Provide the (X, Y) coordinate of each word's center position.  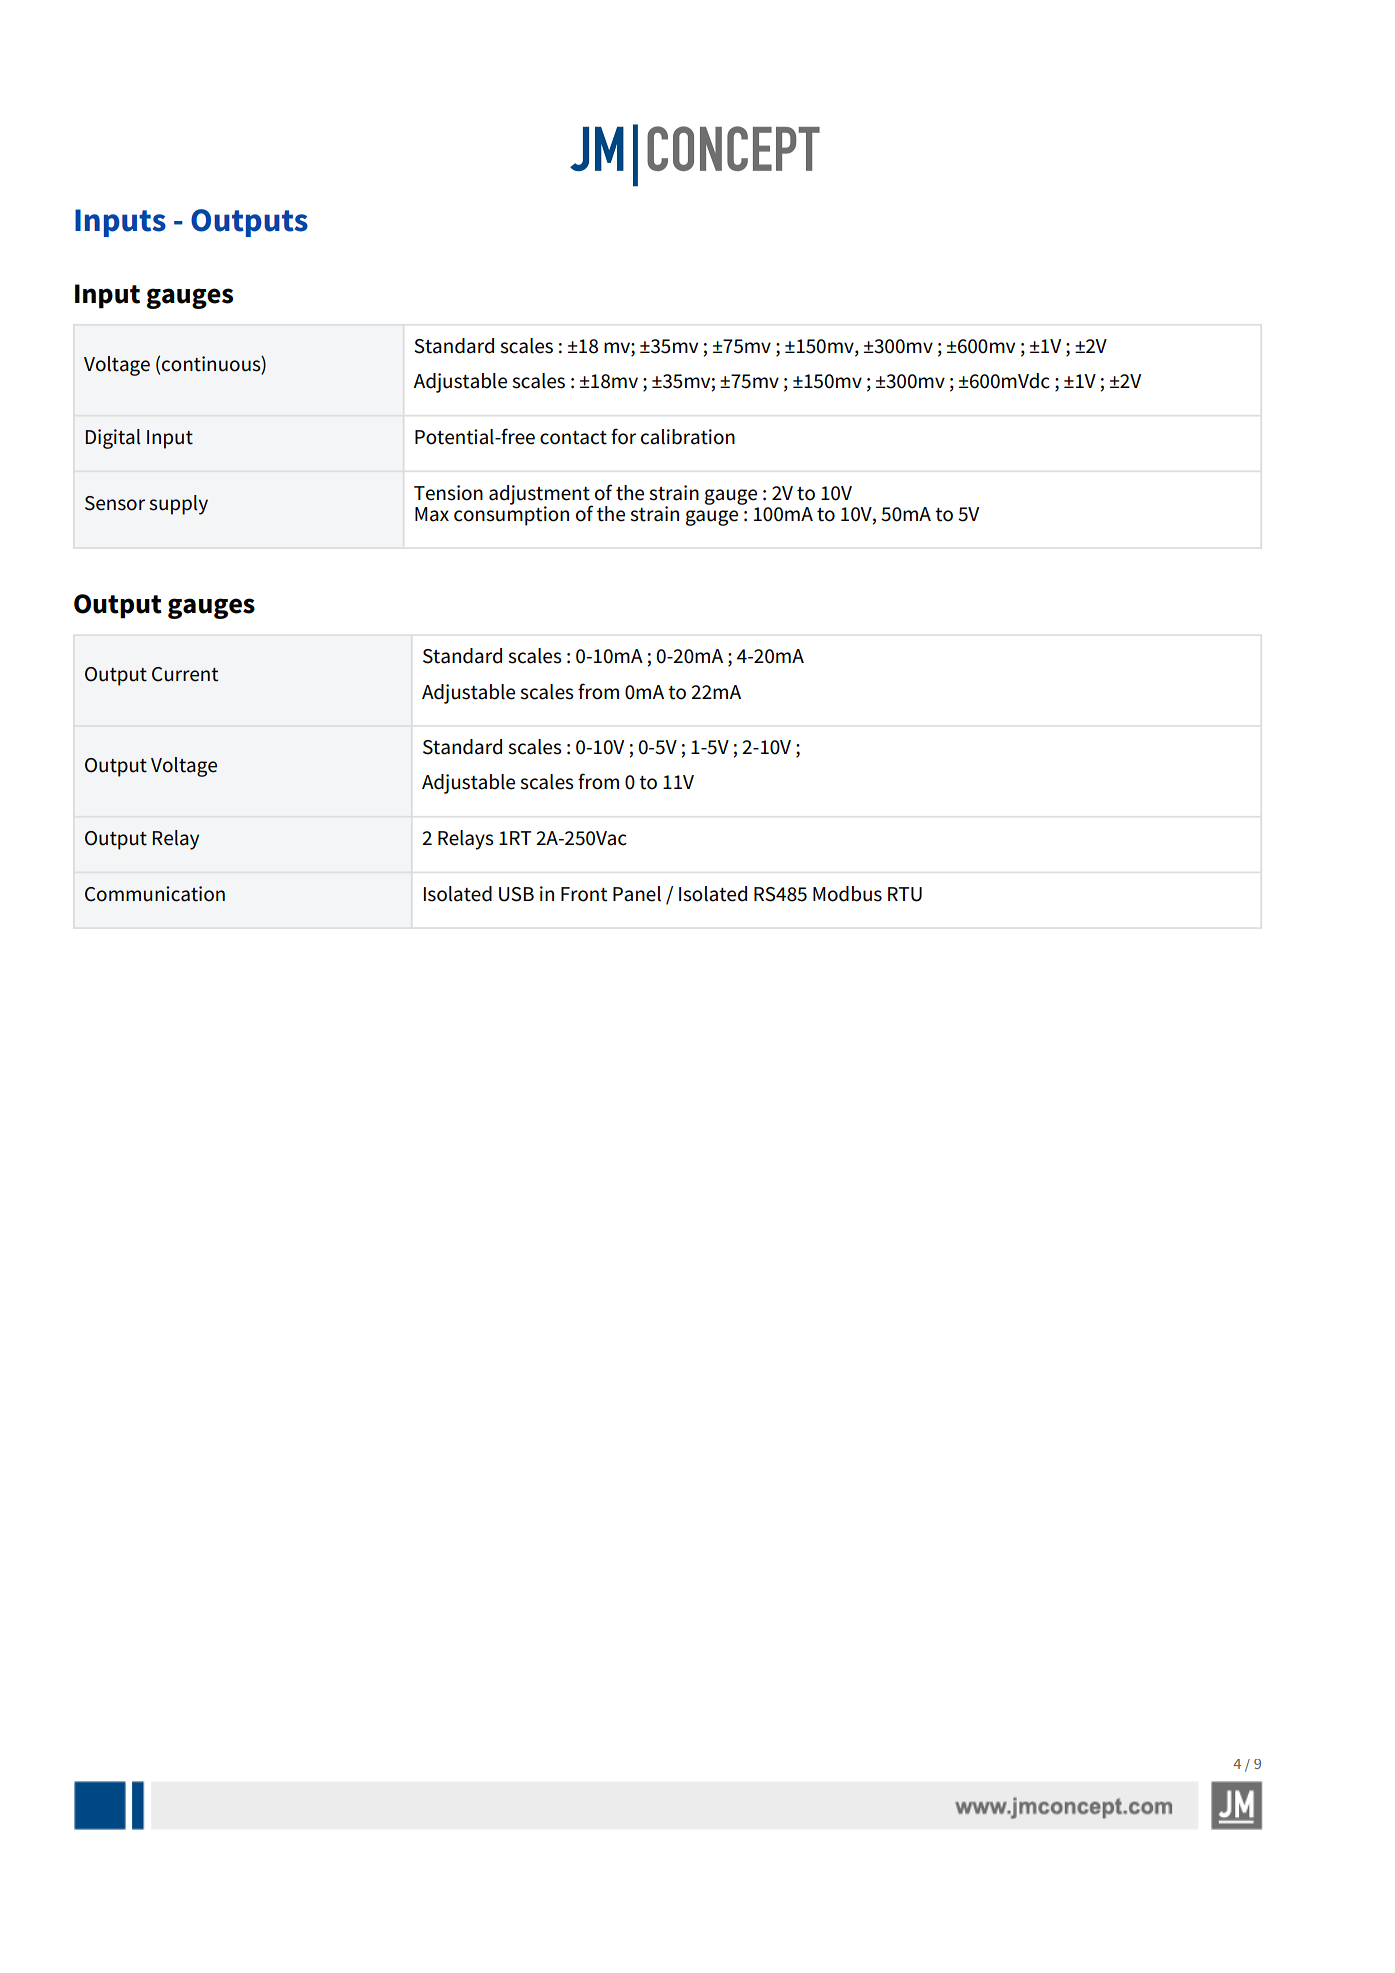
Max (432, 514)
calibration (688, 437)
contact (573, 438)
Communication (155, 894)
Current (185, 674)
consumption (511, 515)
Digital (113, 439)
